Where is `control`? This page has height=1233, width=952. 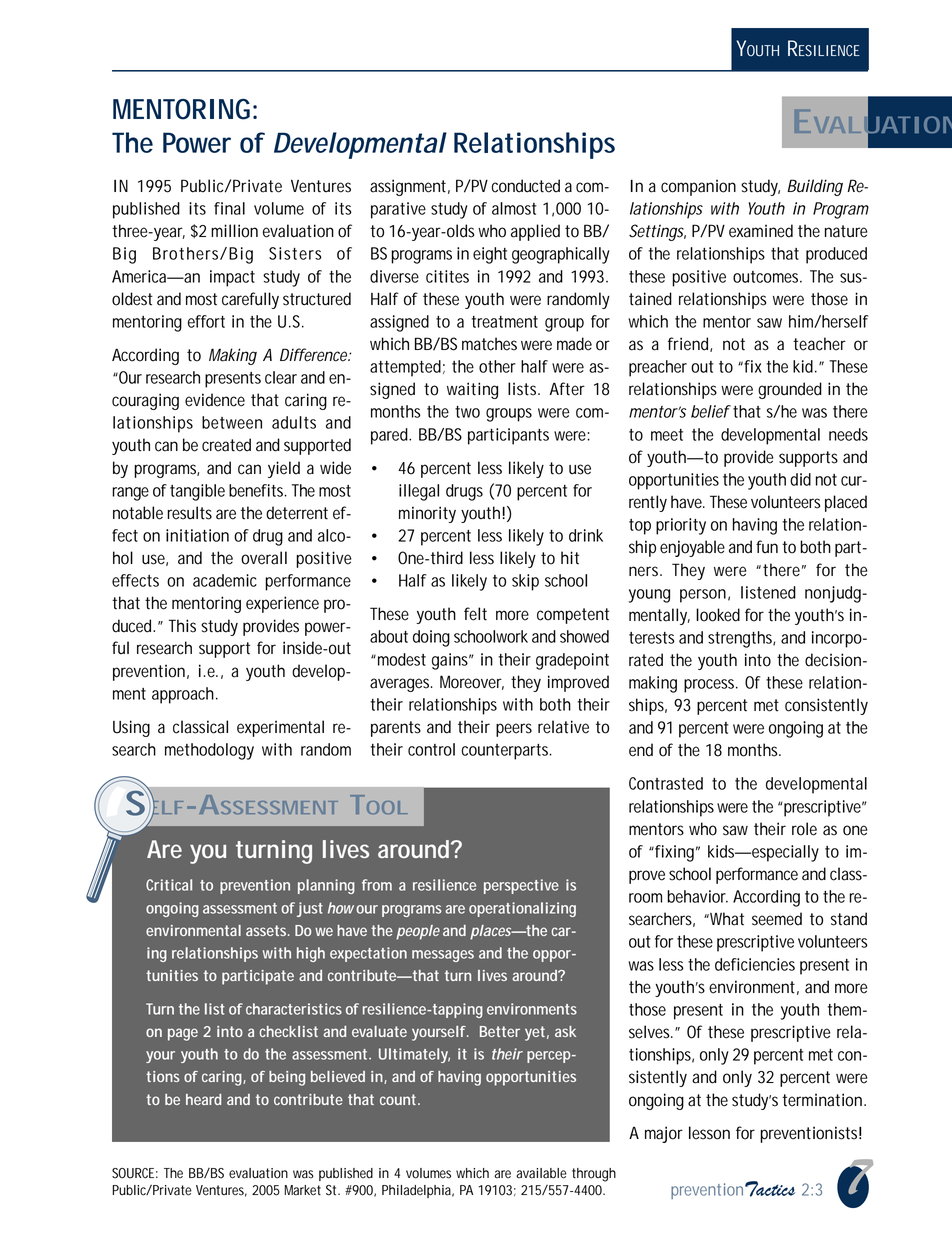
control is located at coordinates (431, 749).
